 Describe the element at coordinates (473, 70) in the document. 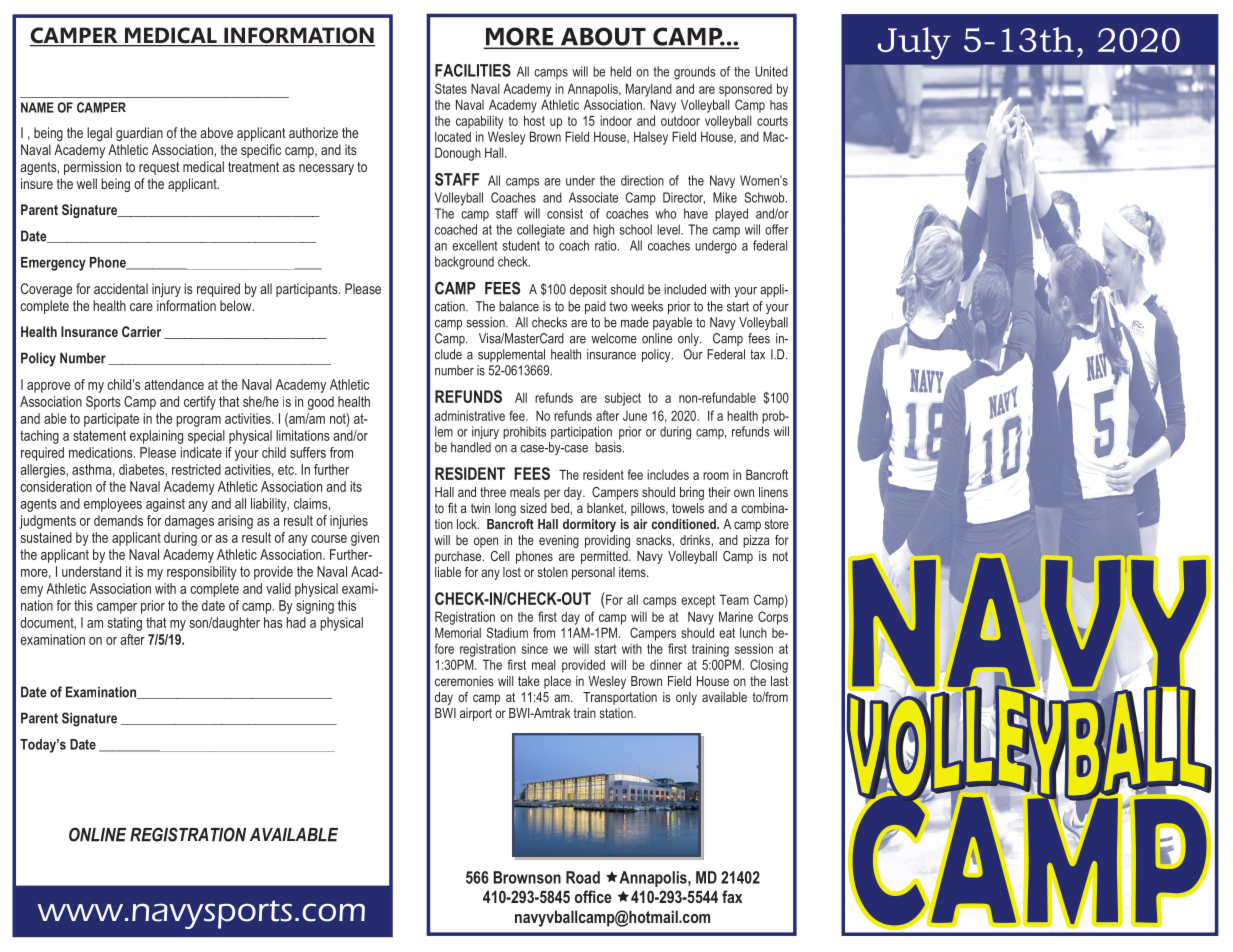

I see `FACILITIES` at that location.
